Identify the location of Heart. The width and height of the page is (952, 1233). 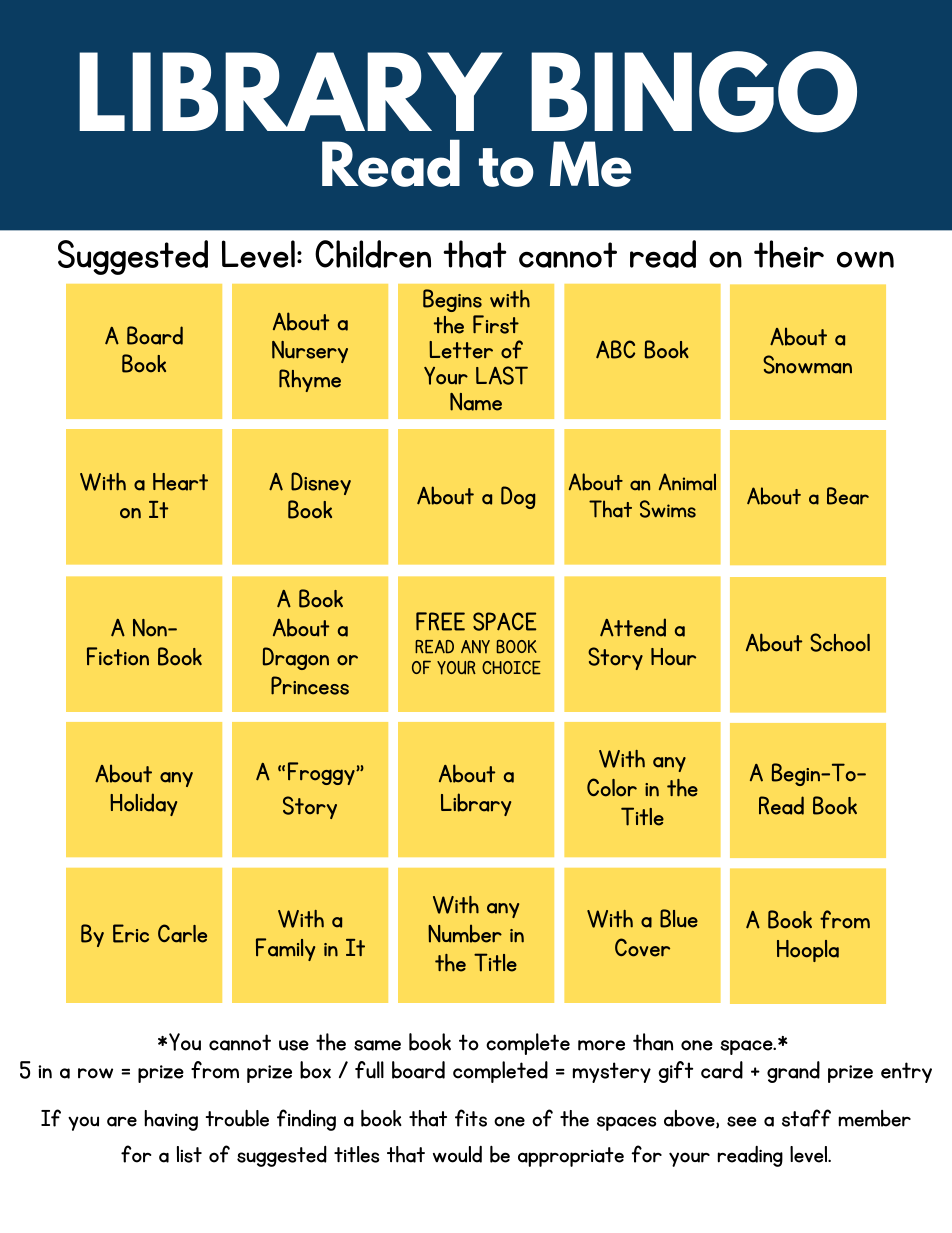
(180, 482).
